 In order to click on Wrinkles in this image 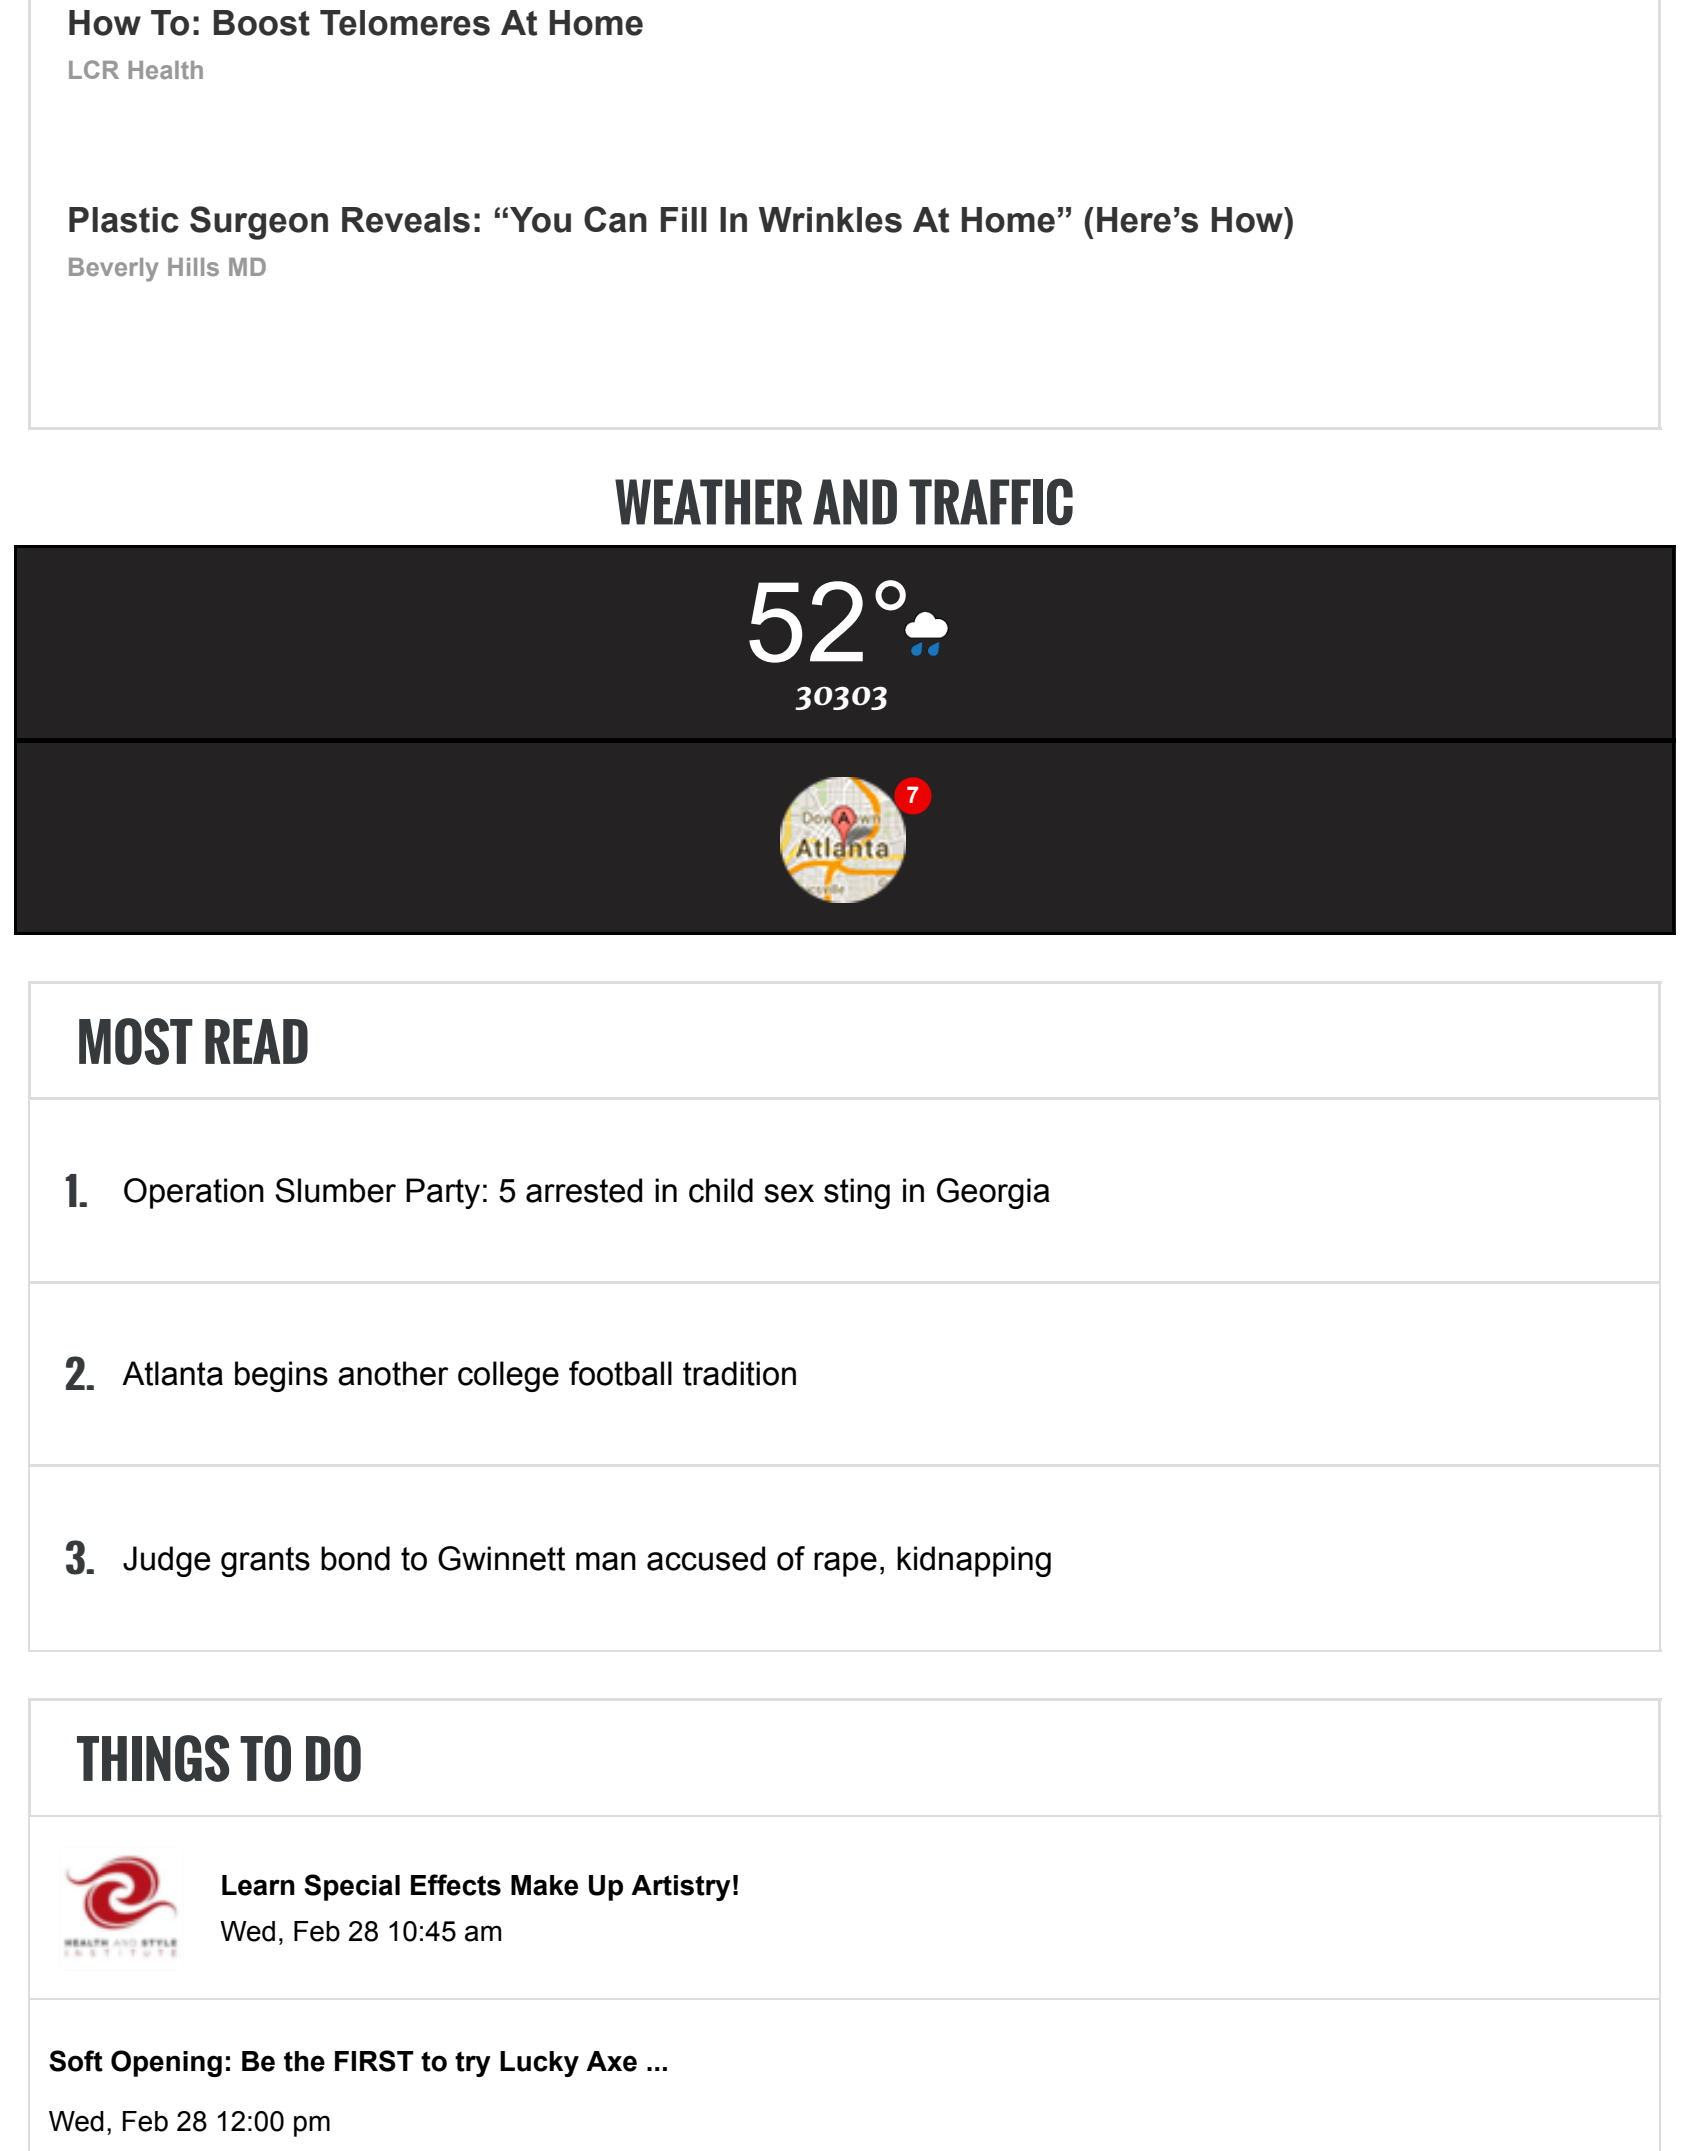, I will do `click(830, 220)`.
